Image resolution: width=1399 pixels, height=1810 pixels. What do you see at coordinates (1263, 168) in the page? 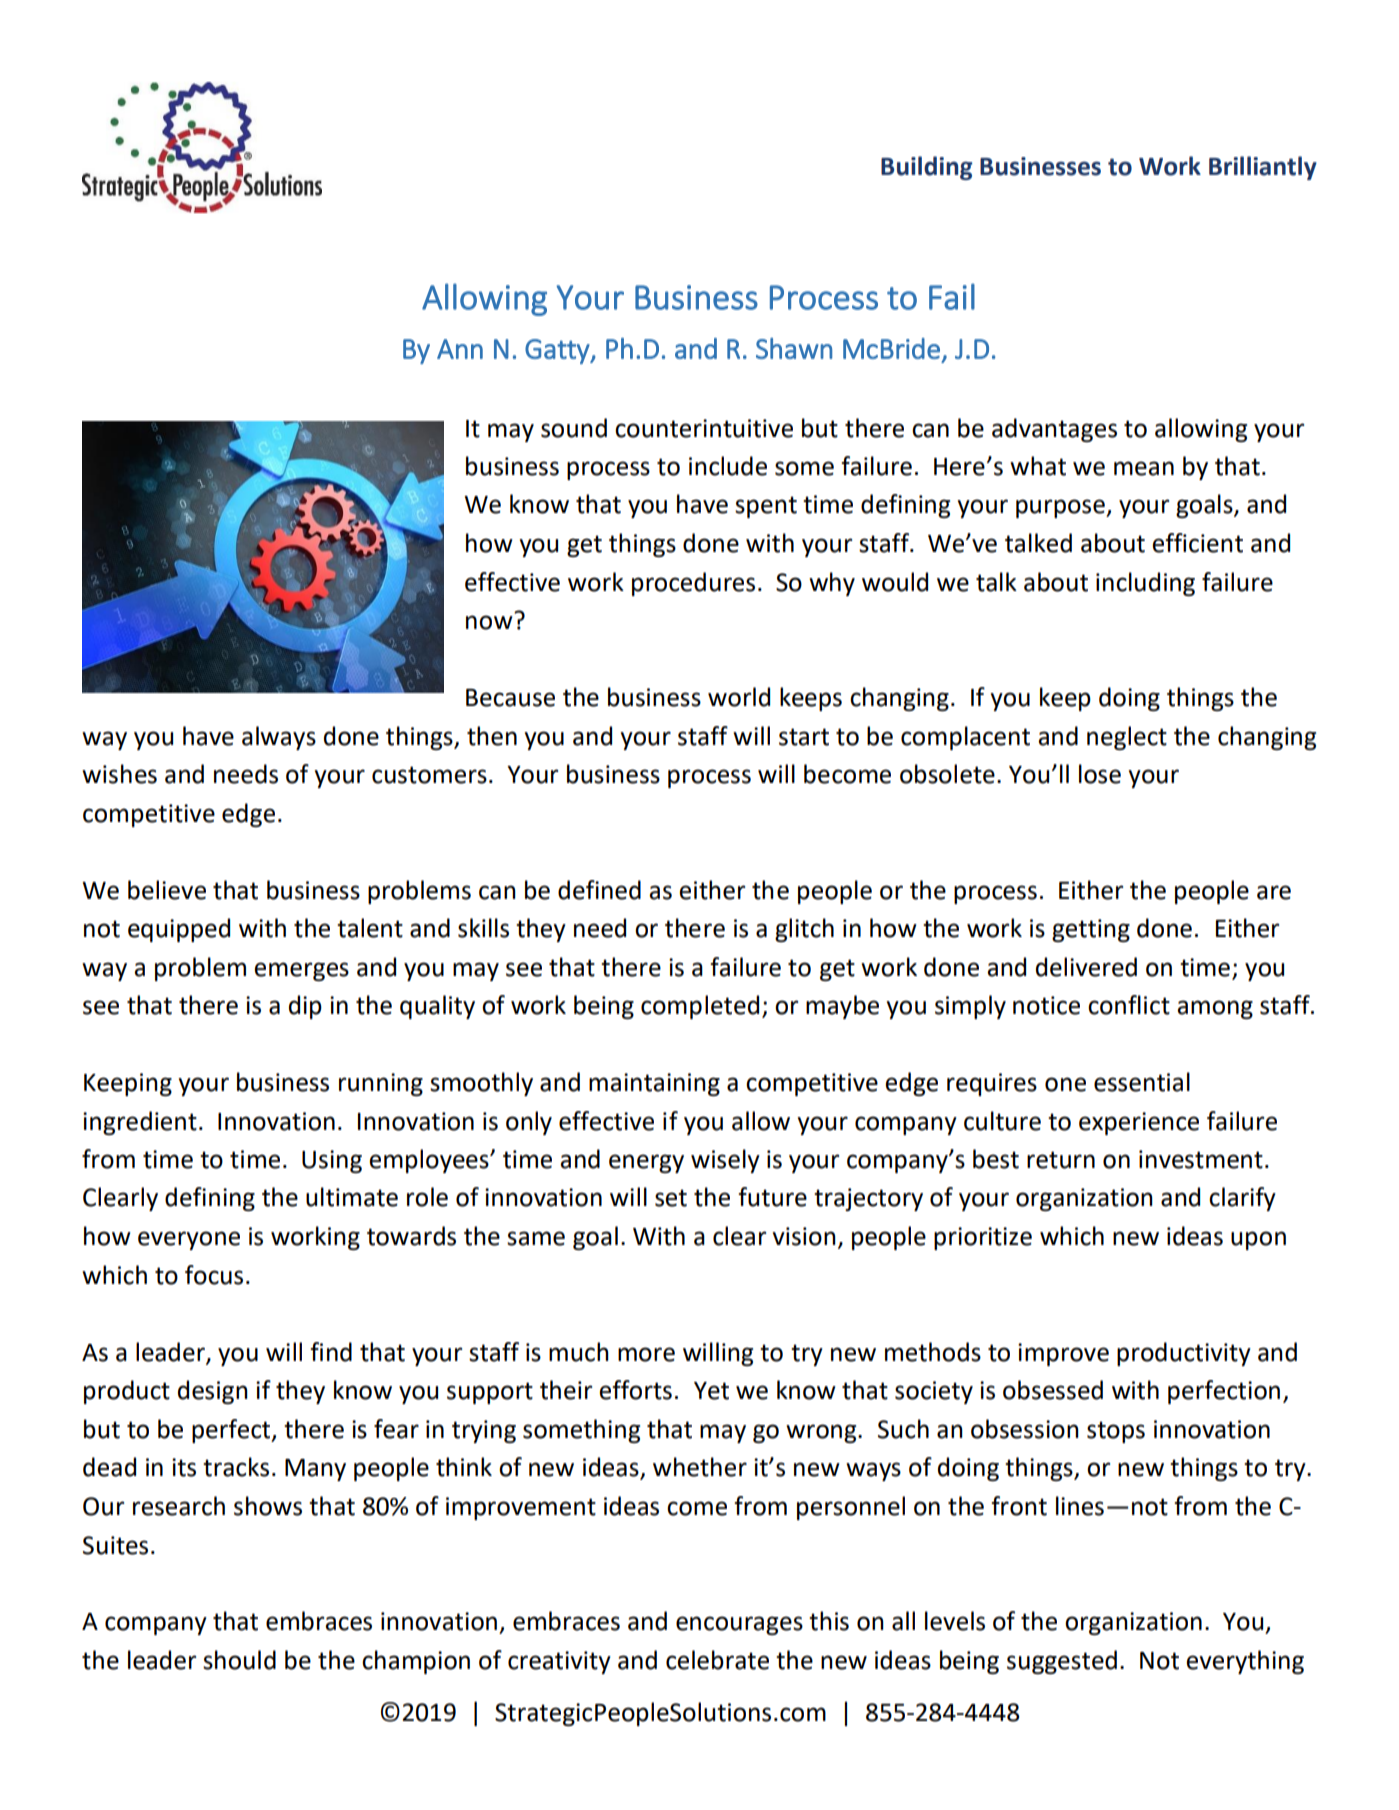
I see `Brilliantly` at bounding box center [1263, 168].
